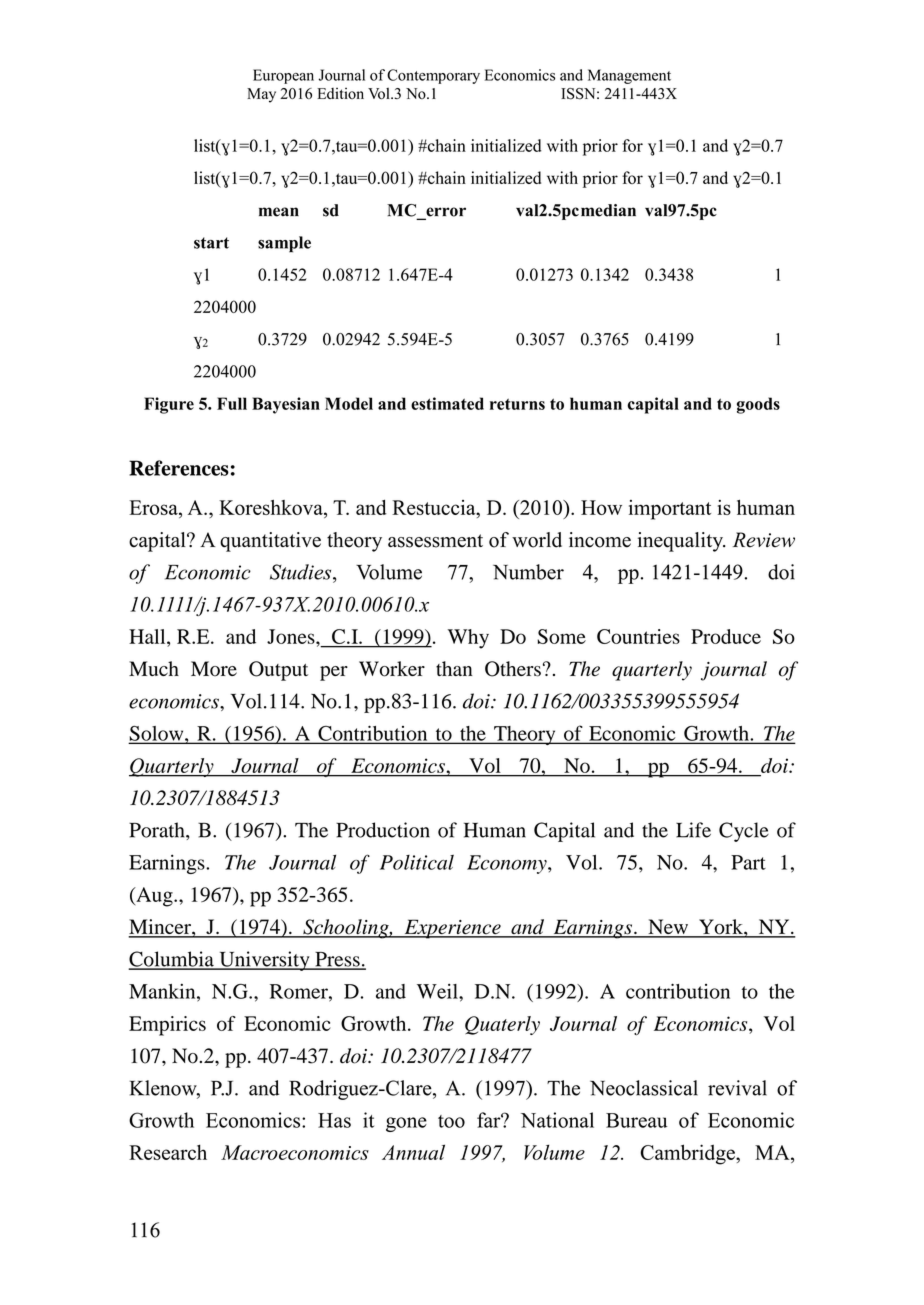 The height and width of the screenshot is (1305, 924). Describe the element at coordinates (168, 1152) in the screenshot. I see `Research` at that location.
